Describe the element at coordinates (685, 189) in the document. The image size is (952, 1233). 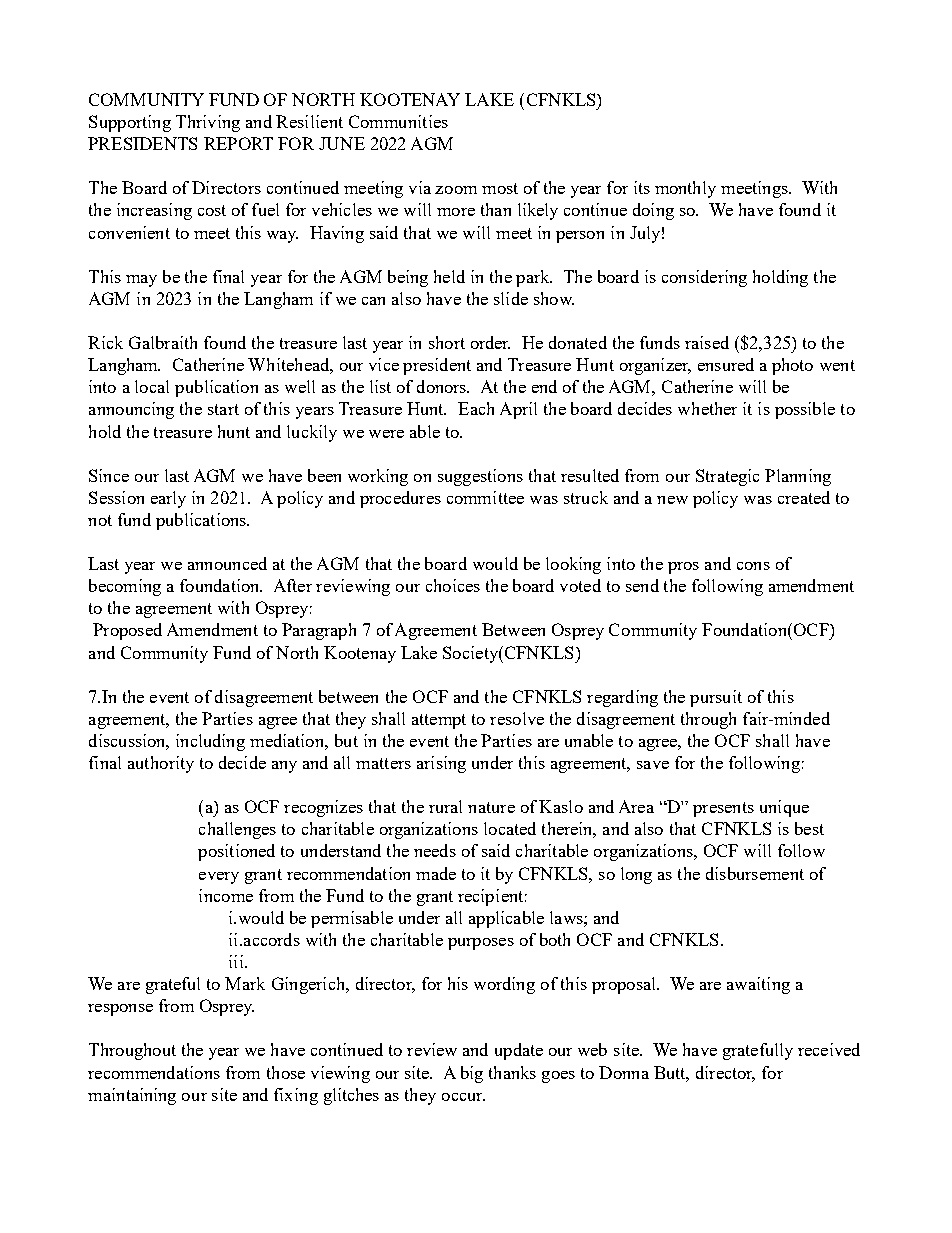
I see `monthly` at that location.
